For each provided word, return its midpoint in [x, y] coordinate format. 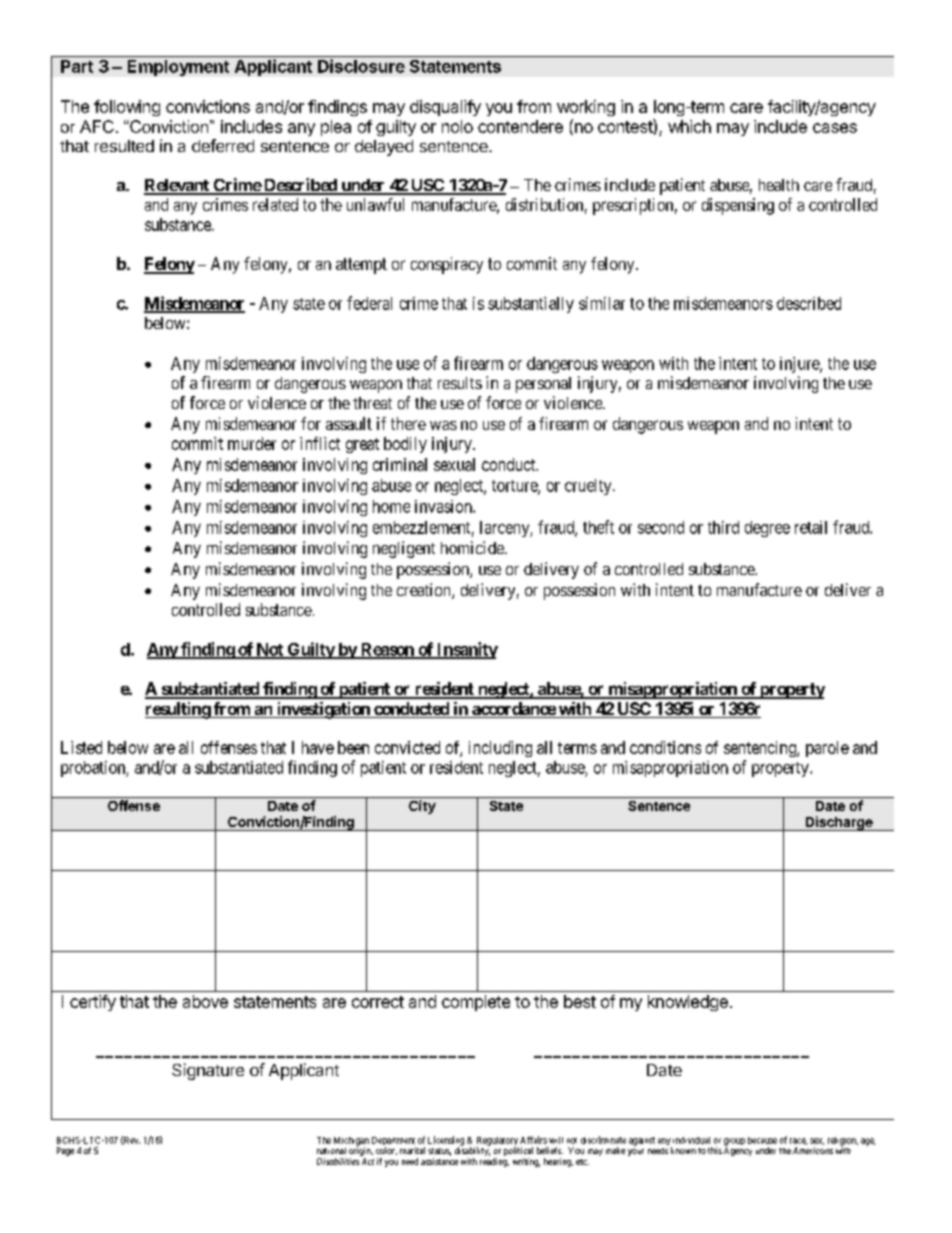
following [127, 108]
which [689, 126]
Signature [208, 1071]
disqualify [445, 108]
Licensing [446, 1142]
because [762, 1140]
